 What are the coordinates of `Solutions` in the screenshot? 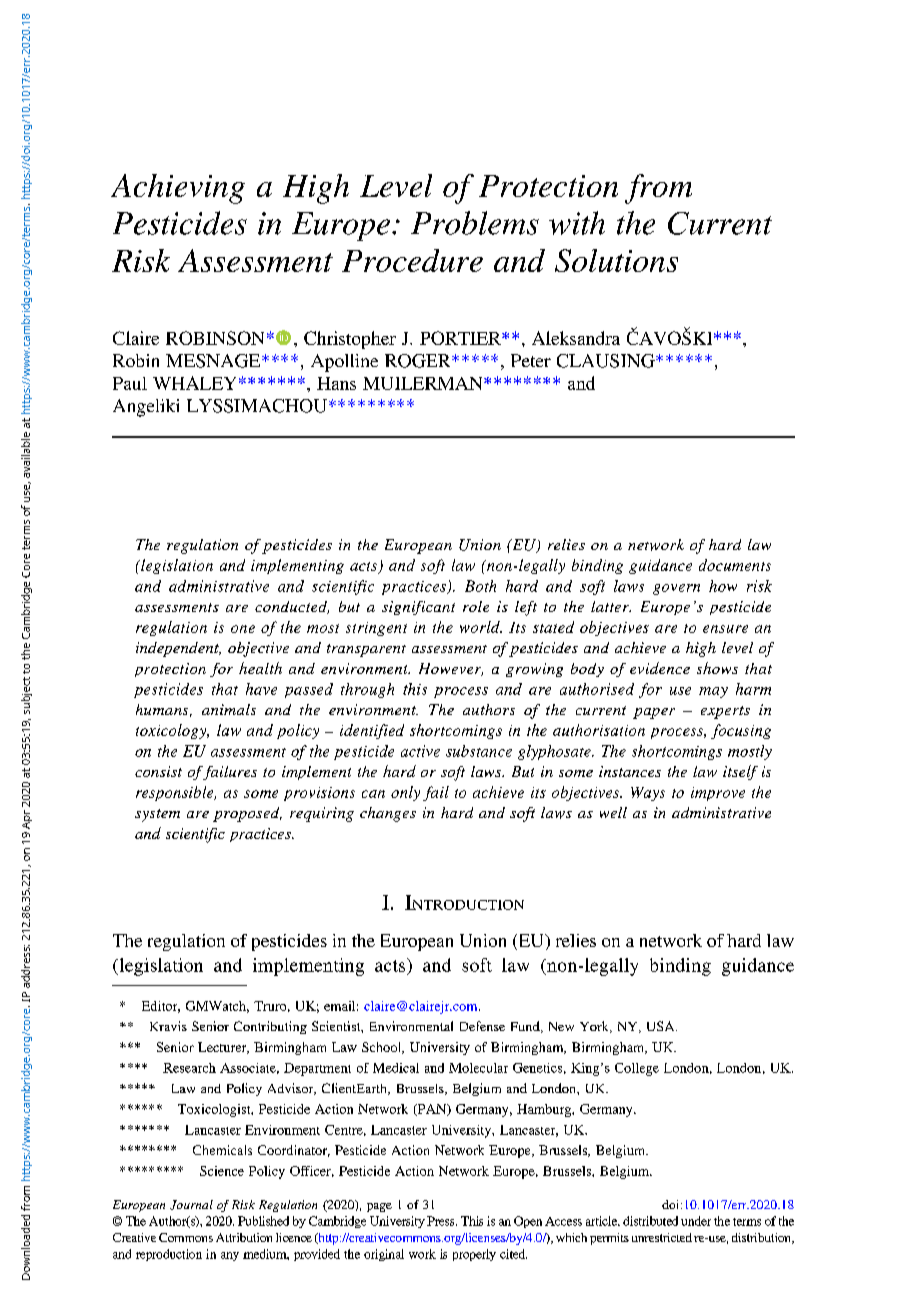 It's located at (616, 260).
